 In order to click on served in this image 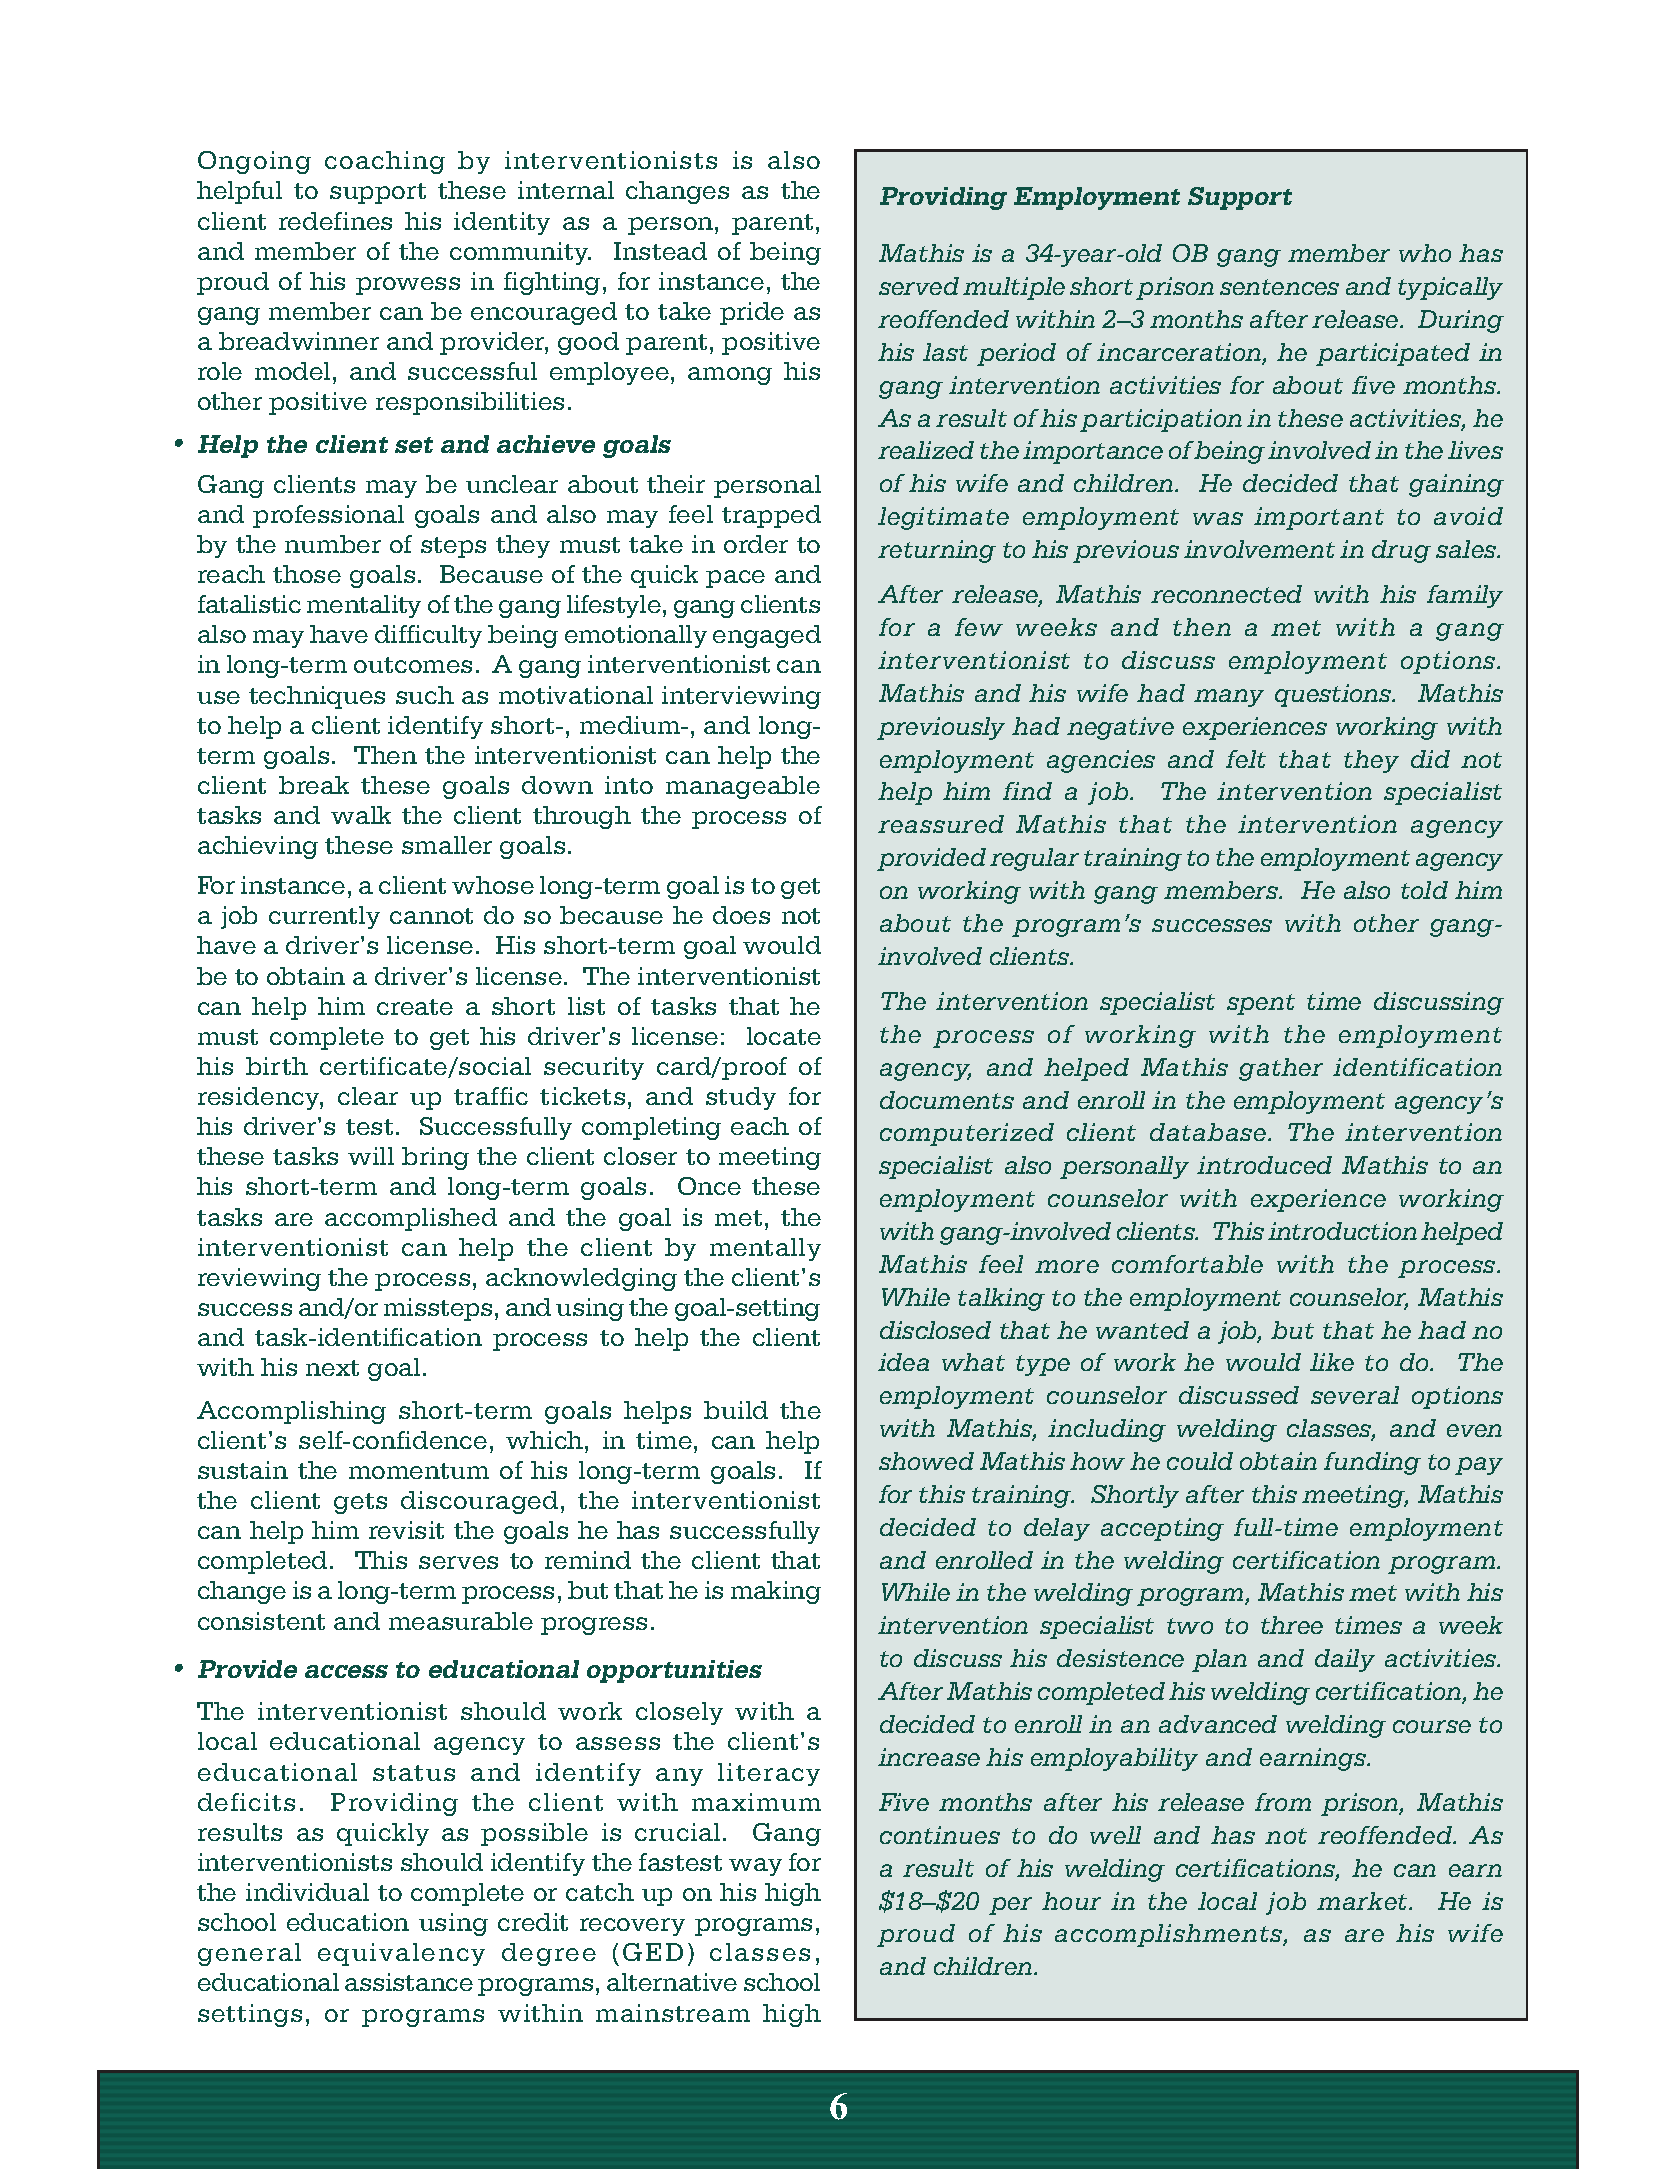, I will do `click(919, 286)`.
